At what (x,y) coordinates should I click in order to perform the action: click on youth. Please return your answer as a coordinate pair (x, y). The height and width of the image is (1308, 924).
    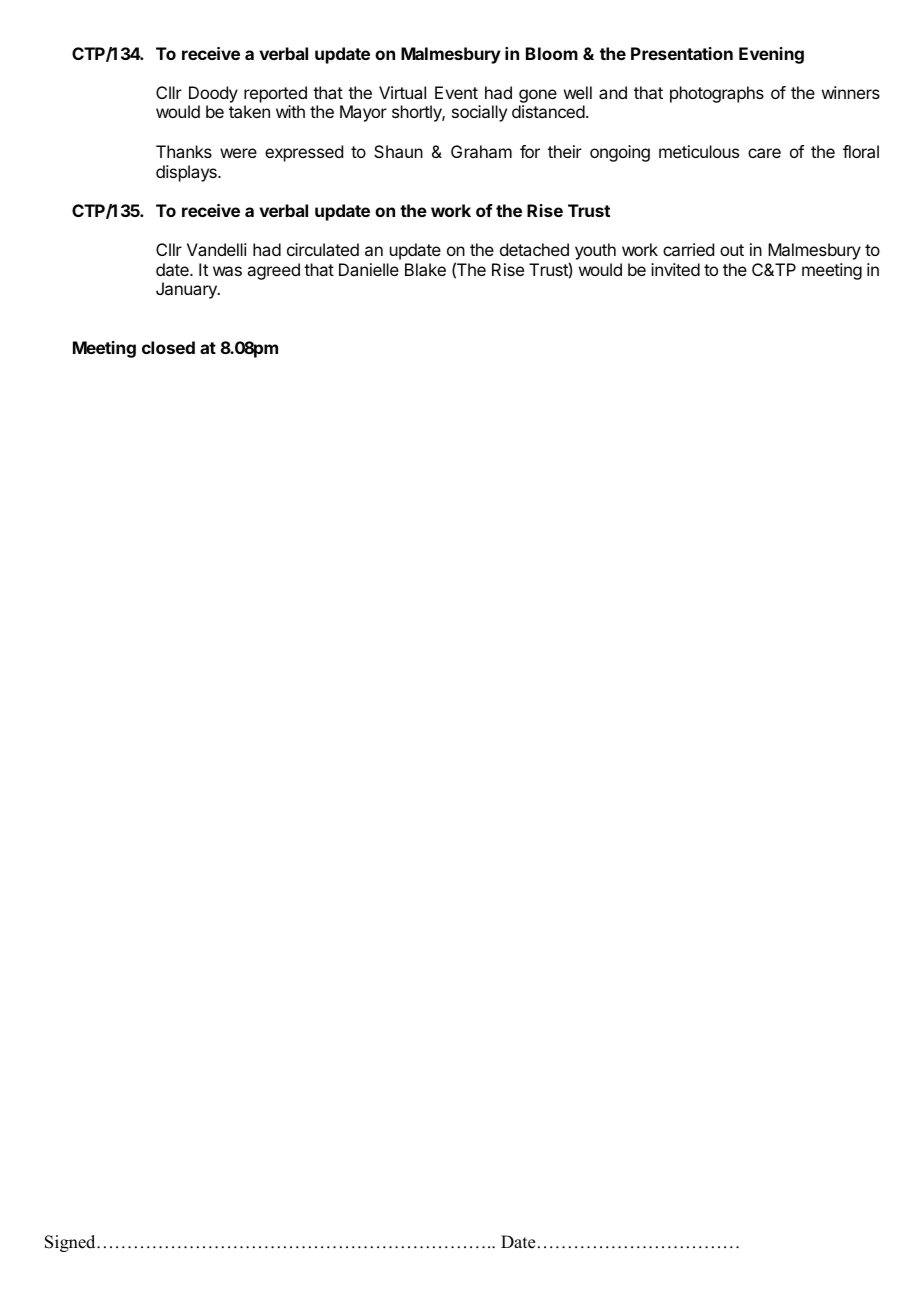
    Looking at the image, I should click on (595, 251).
